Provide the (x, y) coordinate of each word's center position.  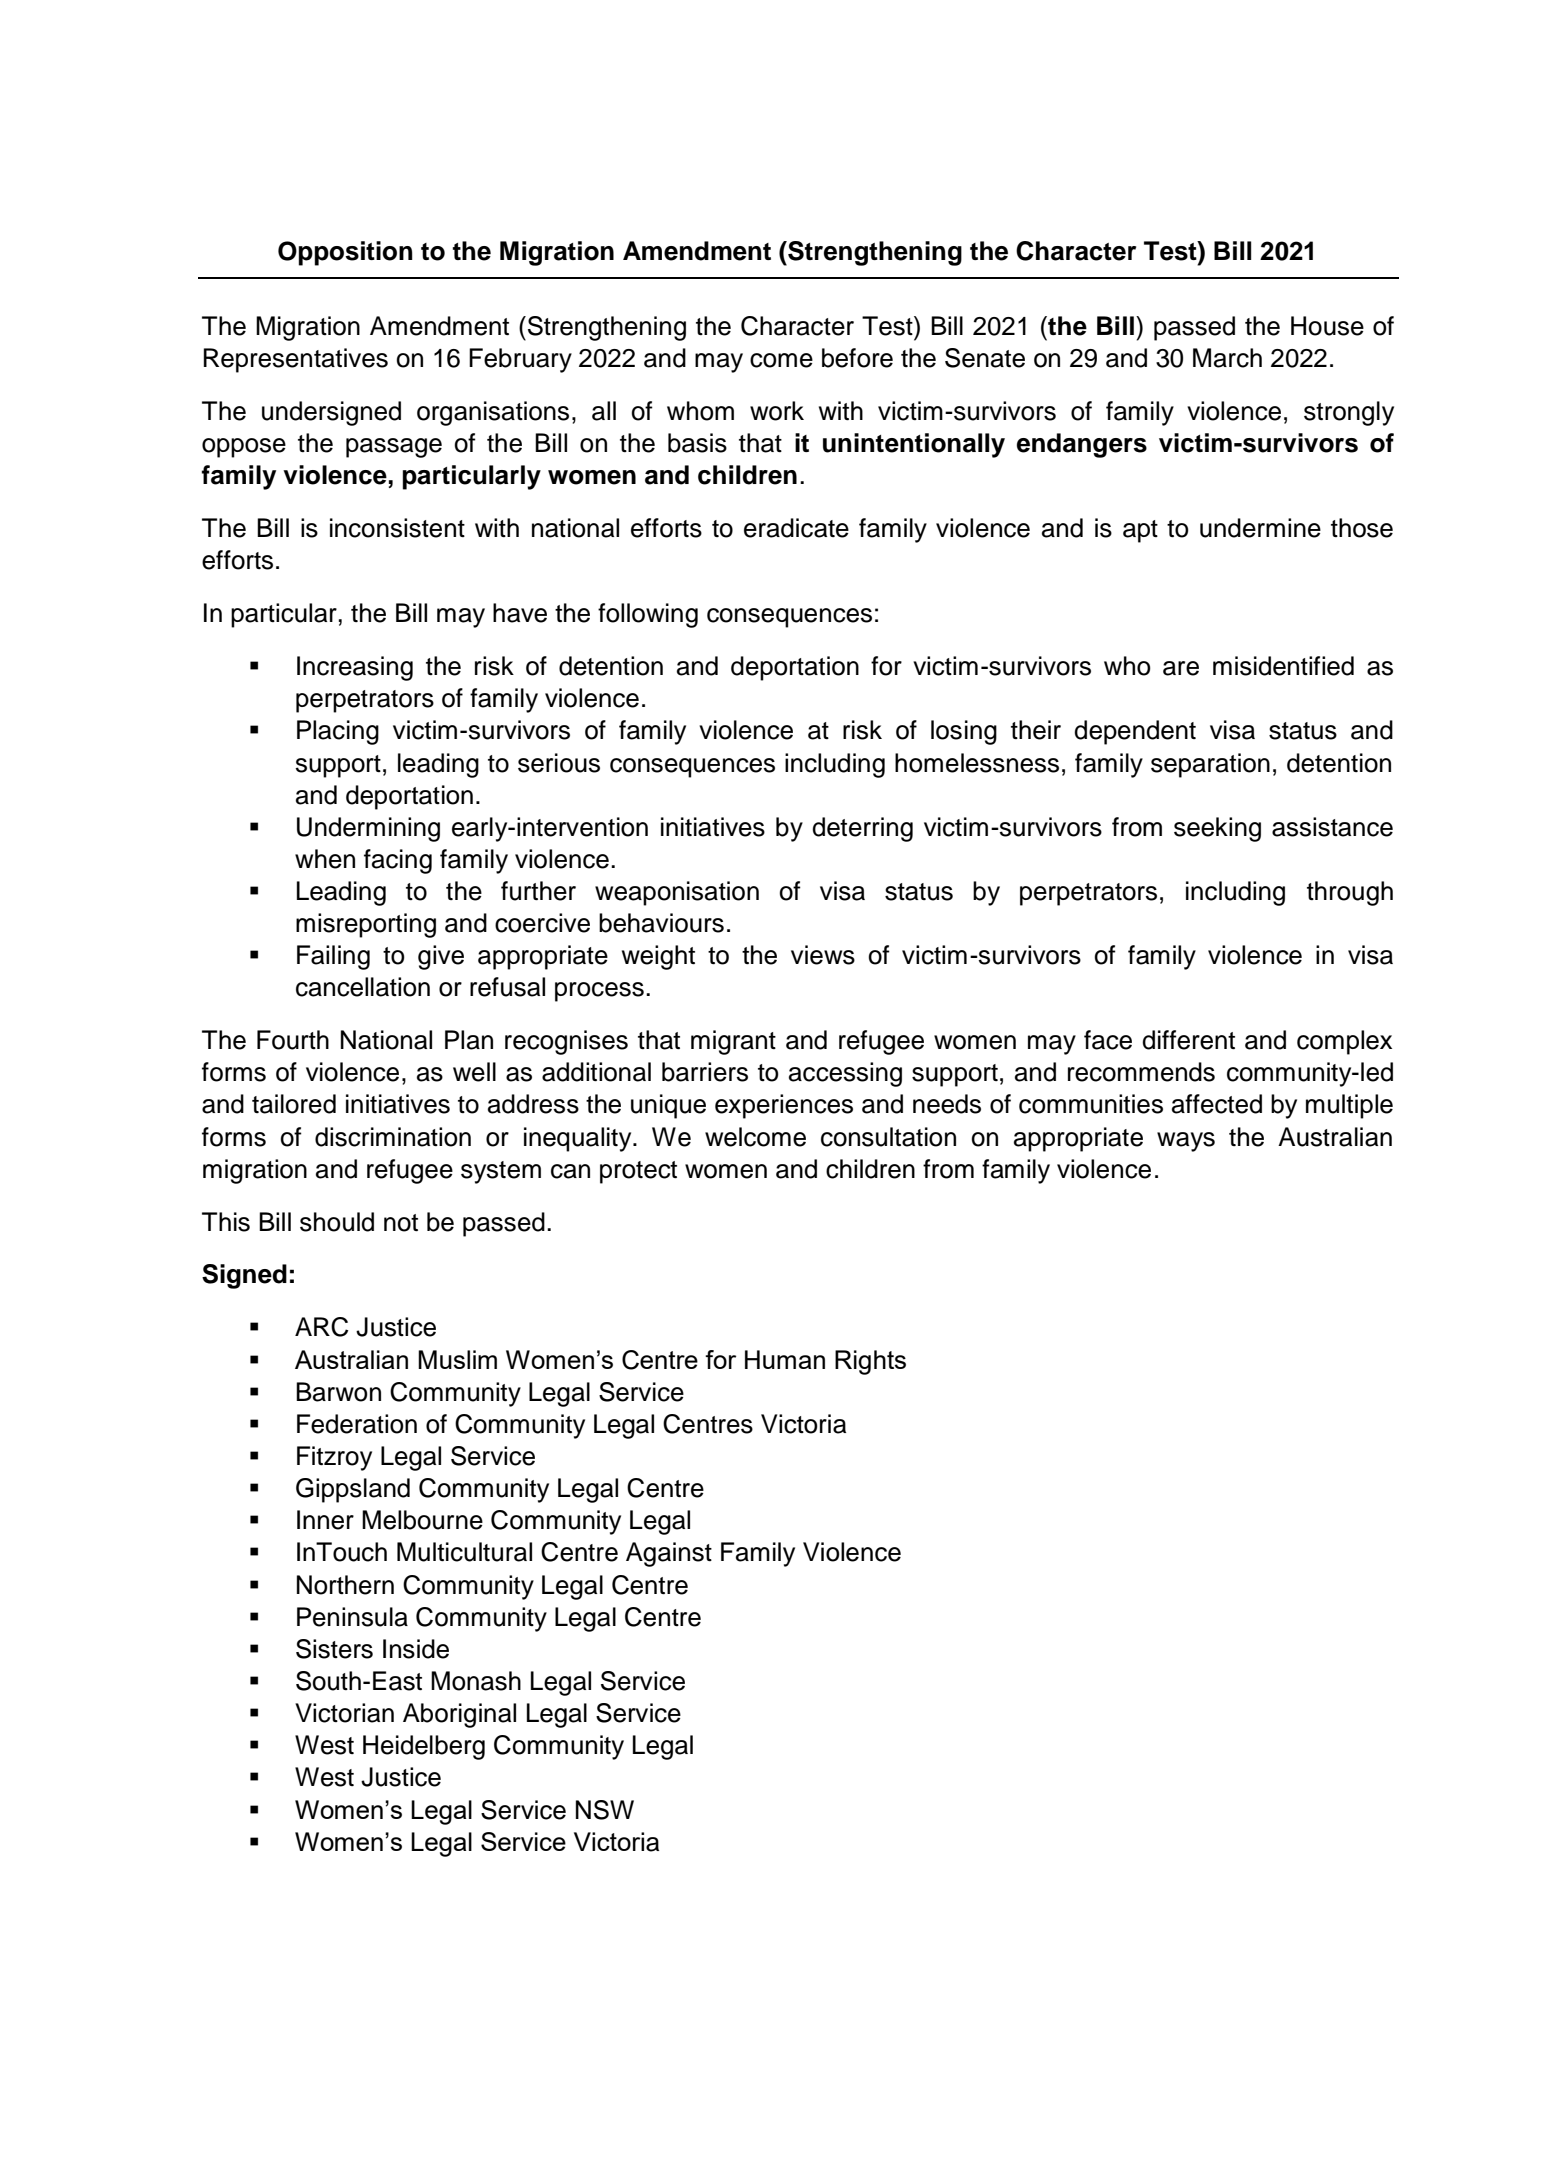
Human (785, 1359)
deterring (862, 829)
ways (1186, 1142)
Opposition (345, 253)
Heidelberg (424, 1747)
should (337, 1222)
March (1227, 358)
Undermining (368, 829)
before (857, 358)
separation (1210, 765)
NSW (605, 1810)
